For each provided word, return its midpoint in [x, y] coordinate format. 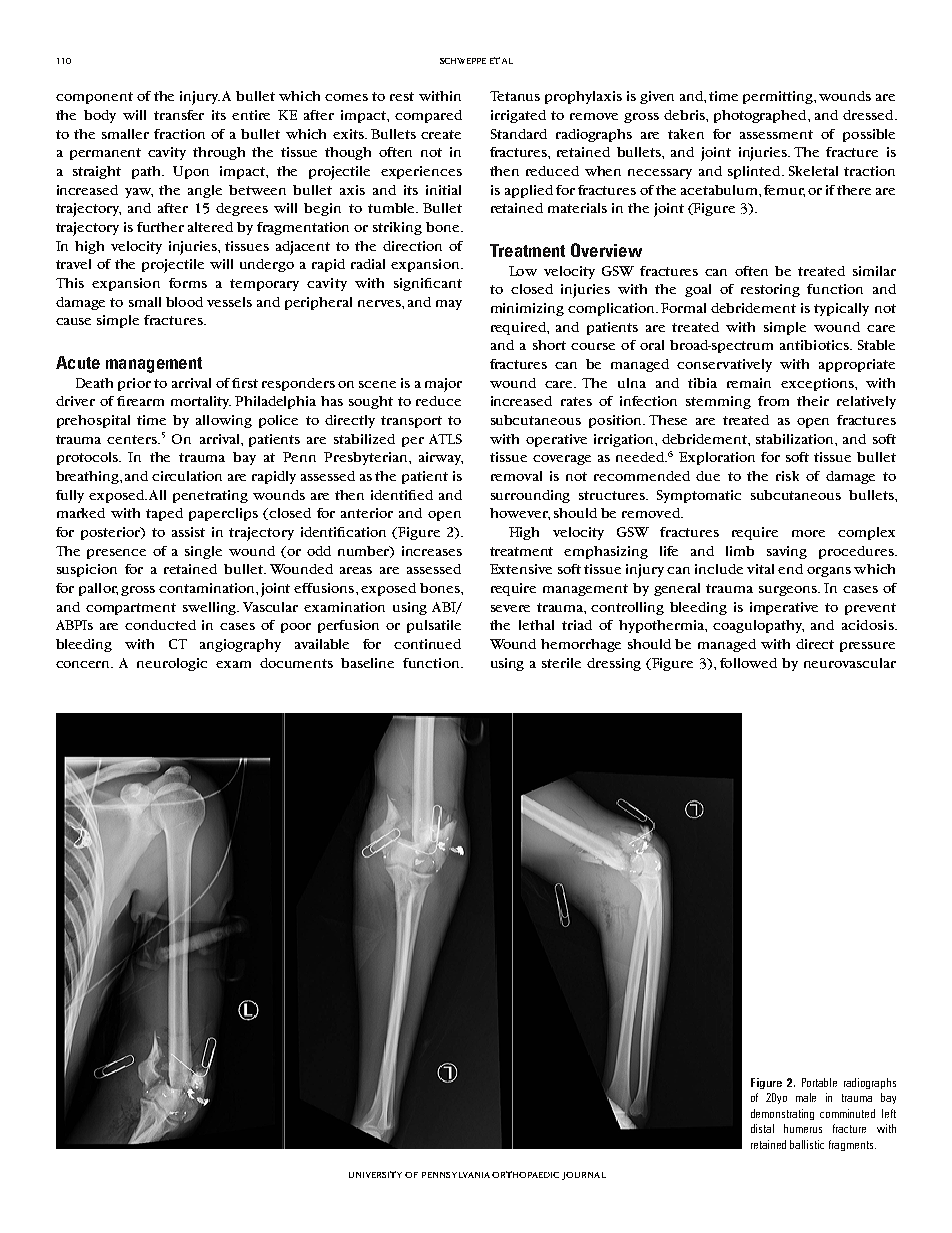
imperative [784, 608]
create [441, 134]
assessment [776, 134]
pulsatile [434, 626]
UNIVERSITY [375, 1174]
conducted [160, 625]
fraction [179, 134]
